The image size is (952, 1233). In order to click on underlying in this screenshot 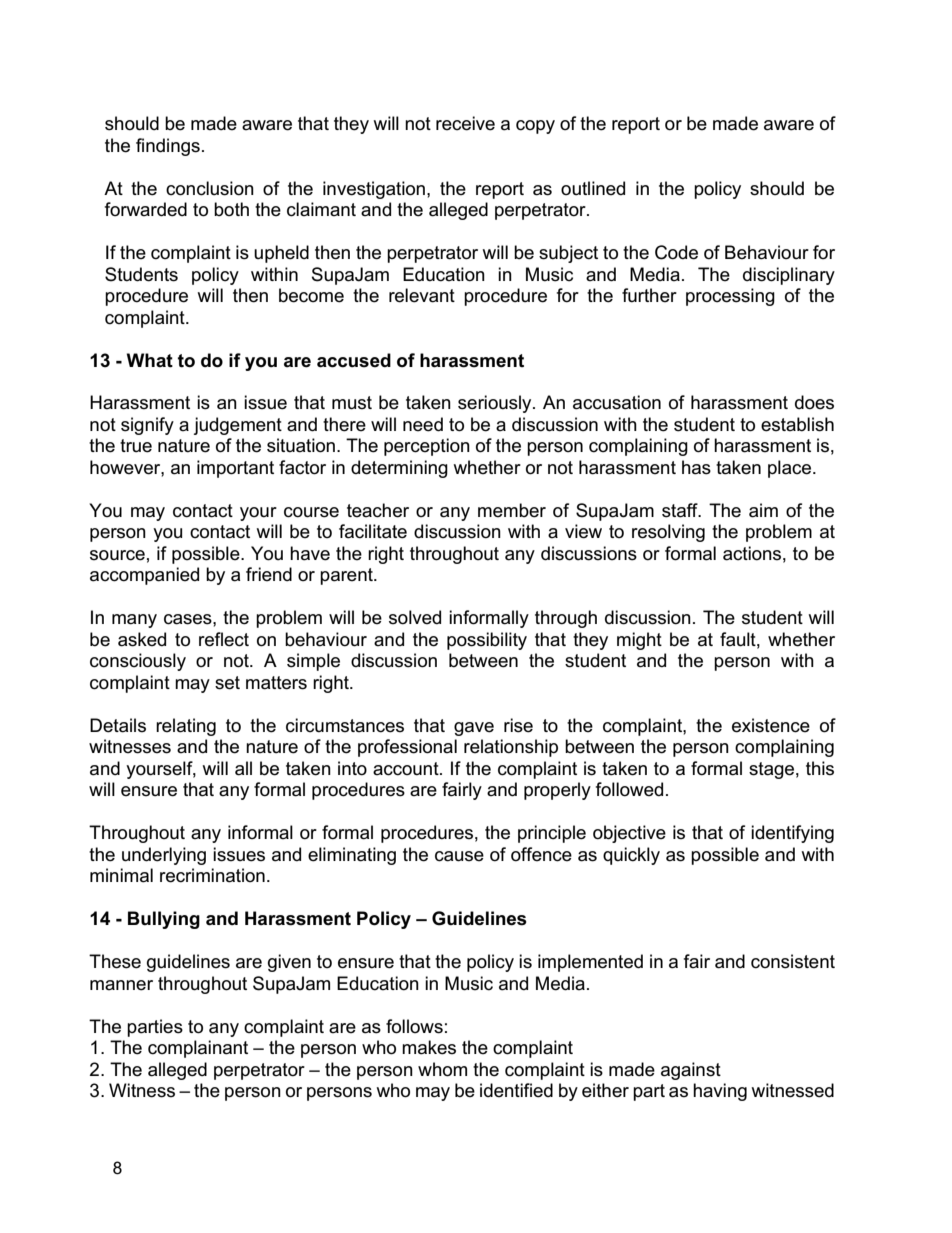, I will do `click(164, 856)`.
